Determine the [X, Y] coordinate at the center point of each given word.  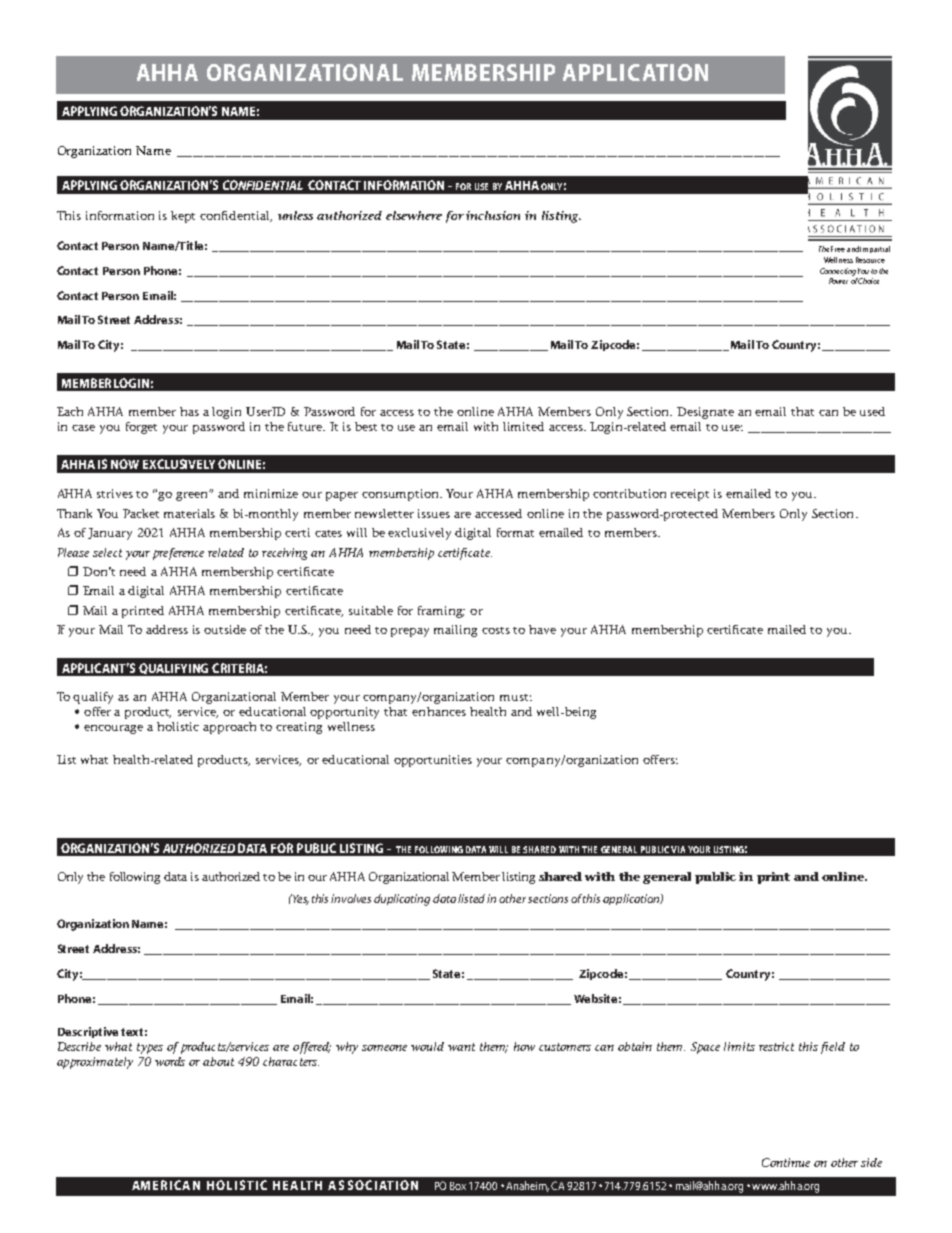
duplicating [402, 900]
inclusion [493, 215]
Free [838, 249]
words [170, 1061]
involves [351, 898]
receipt [690, 495]
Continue [786, 1162]
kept [183, 217]
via [678, 849]
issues [434, 513]
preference [178, 554]
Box [458, 1186]
